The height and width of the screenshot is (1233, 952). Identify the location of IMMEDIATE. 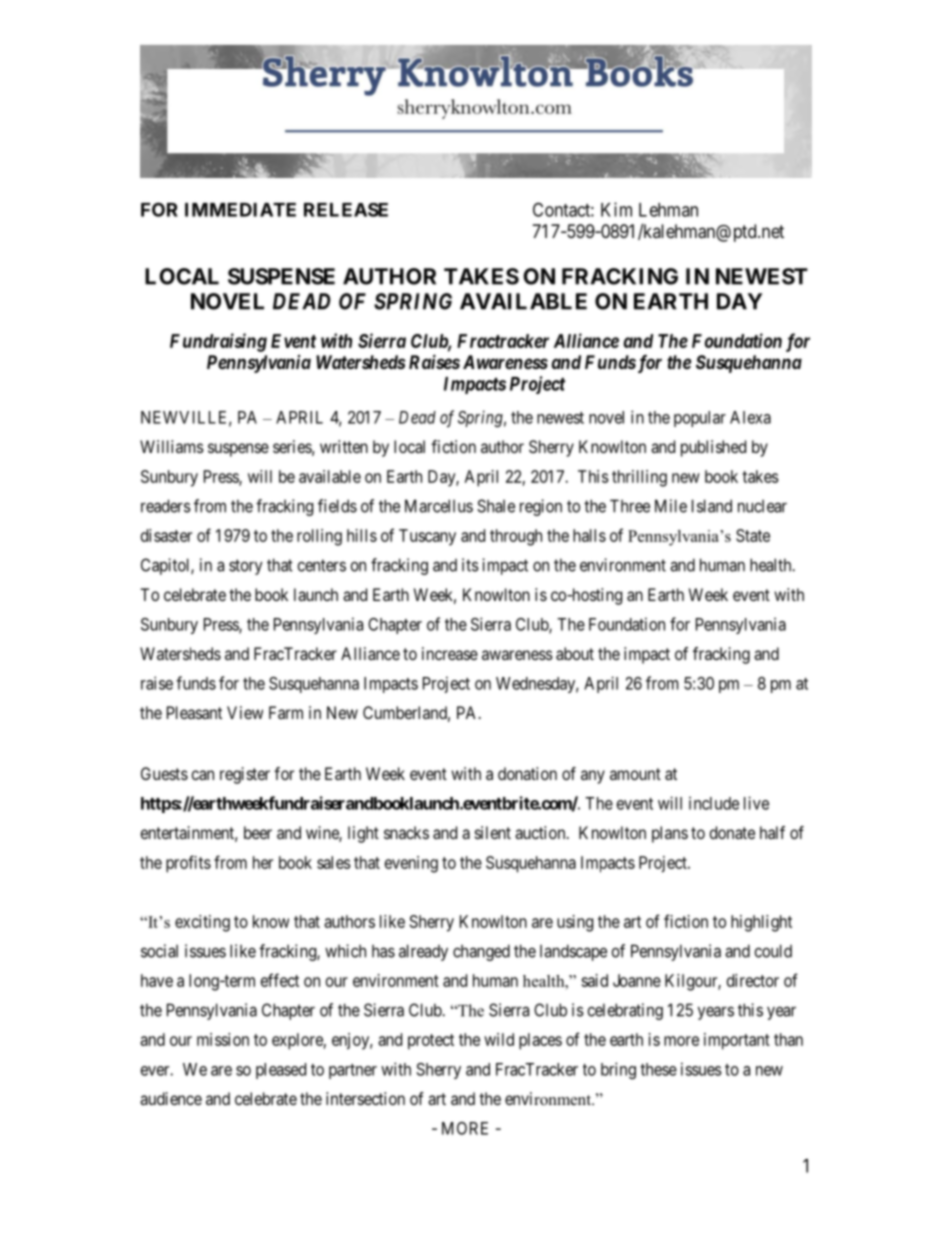
(240, 210).
